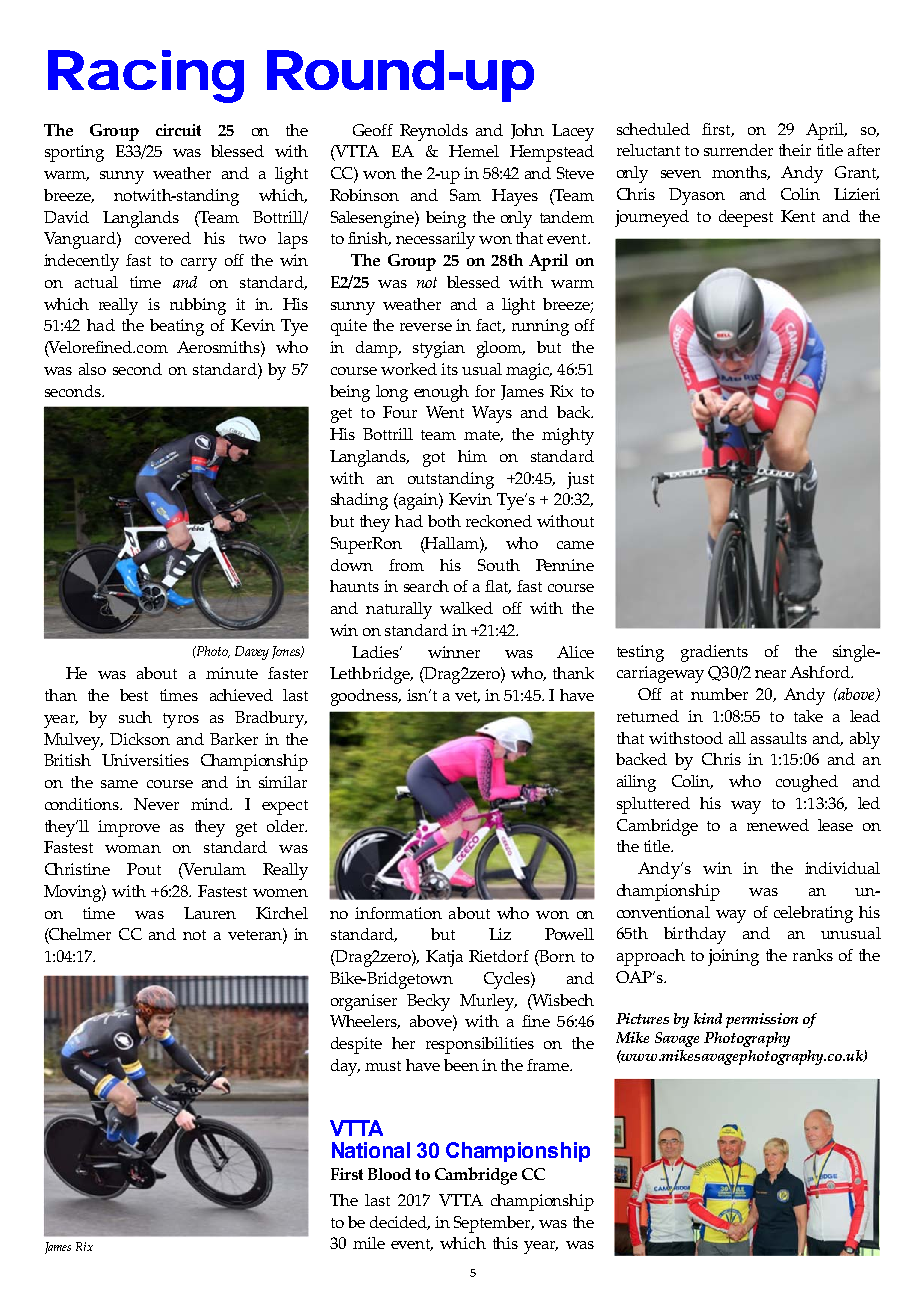 Image resolution: width=924 pixels, height=1308 pixels. I want to click on this, so click(505, 1243).
